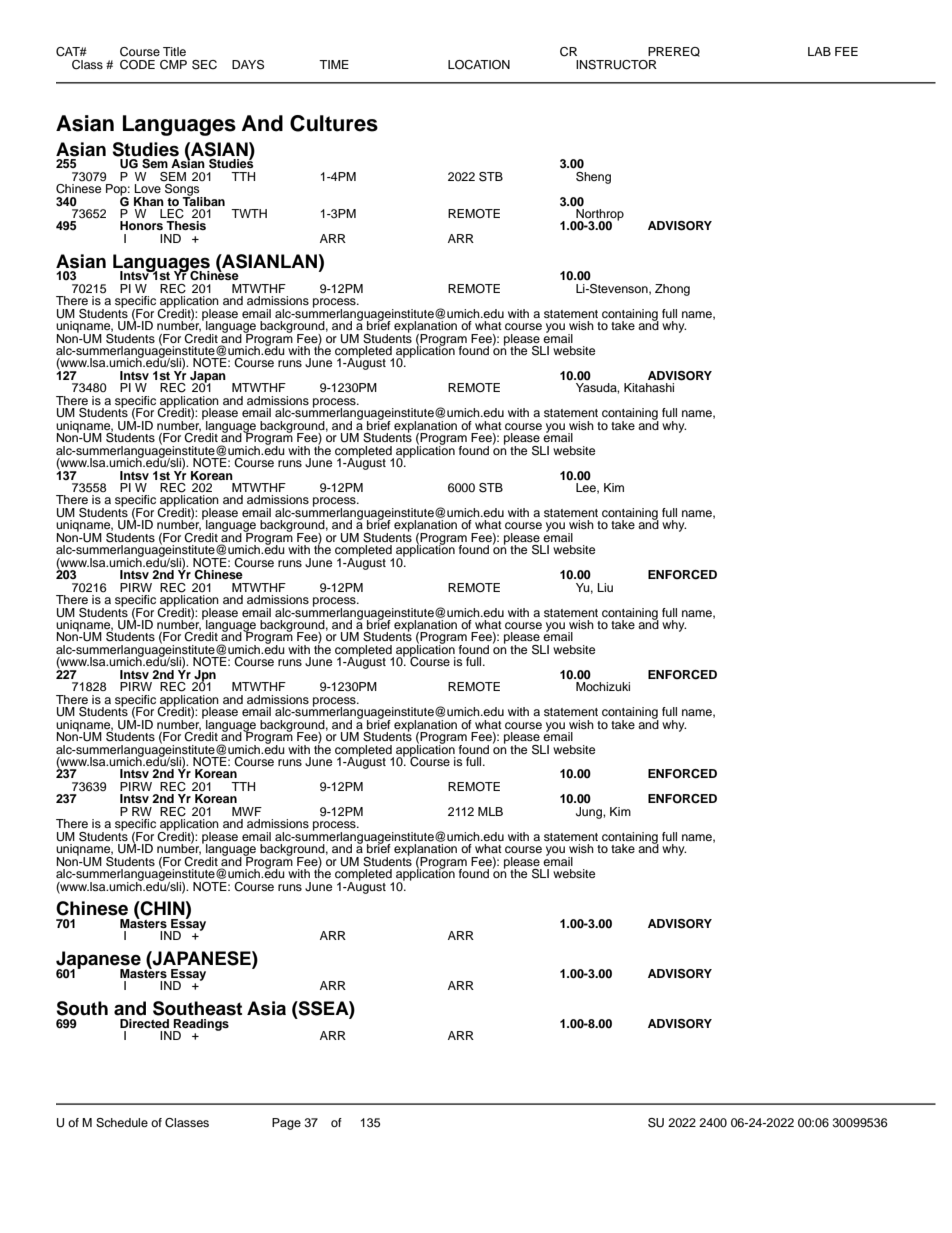 Image resolution: width=952 pixels, height=1233 pixels. What do you see at coordinates (144, 1023) in the document?
I see `Directed` at bounding box center [144, 1023].
